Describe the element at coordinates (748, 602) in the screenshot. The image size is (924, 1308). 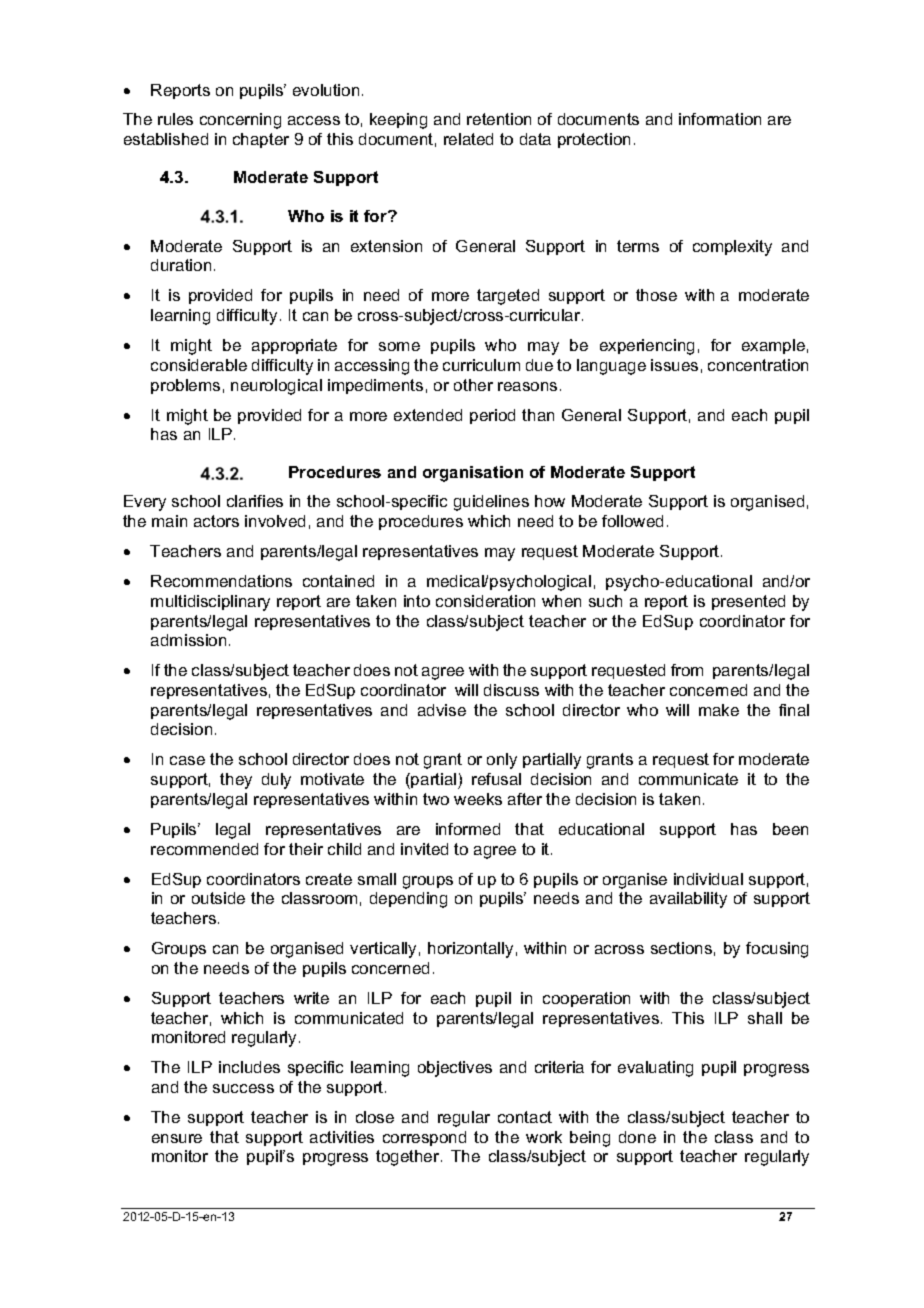
I see `presented` at that location.
